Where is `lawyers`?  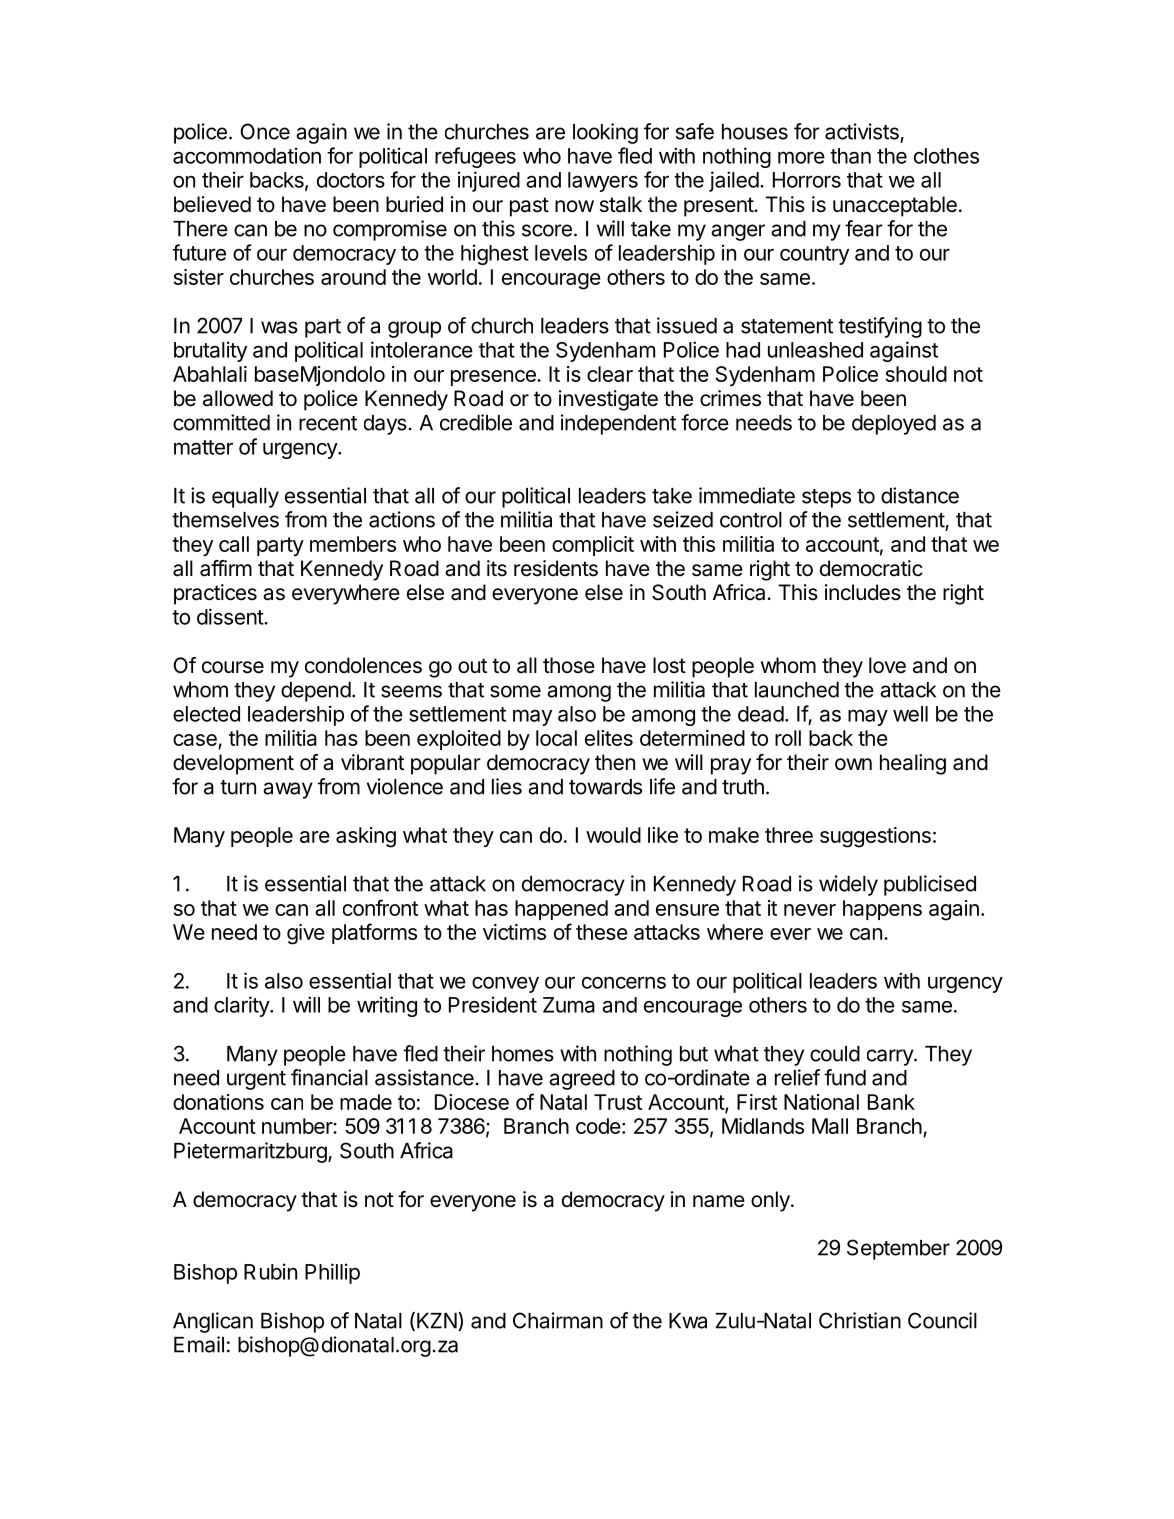 lawyers is located at coordinates (603, 182).
